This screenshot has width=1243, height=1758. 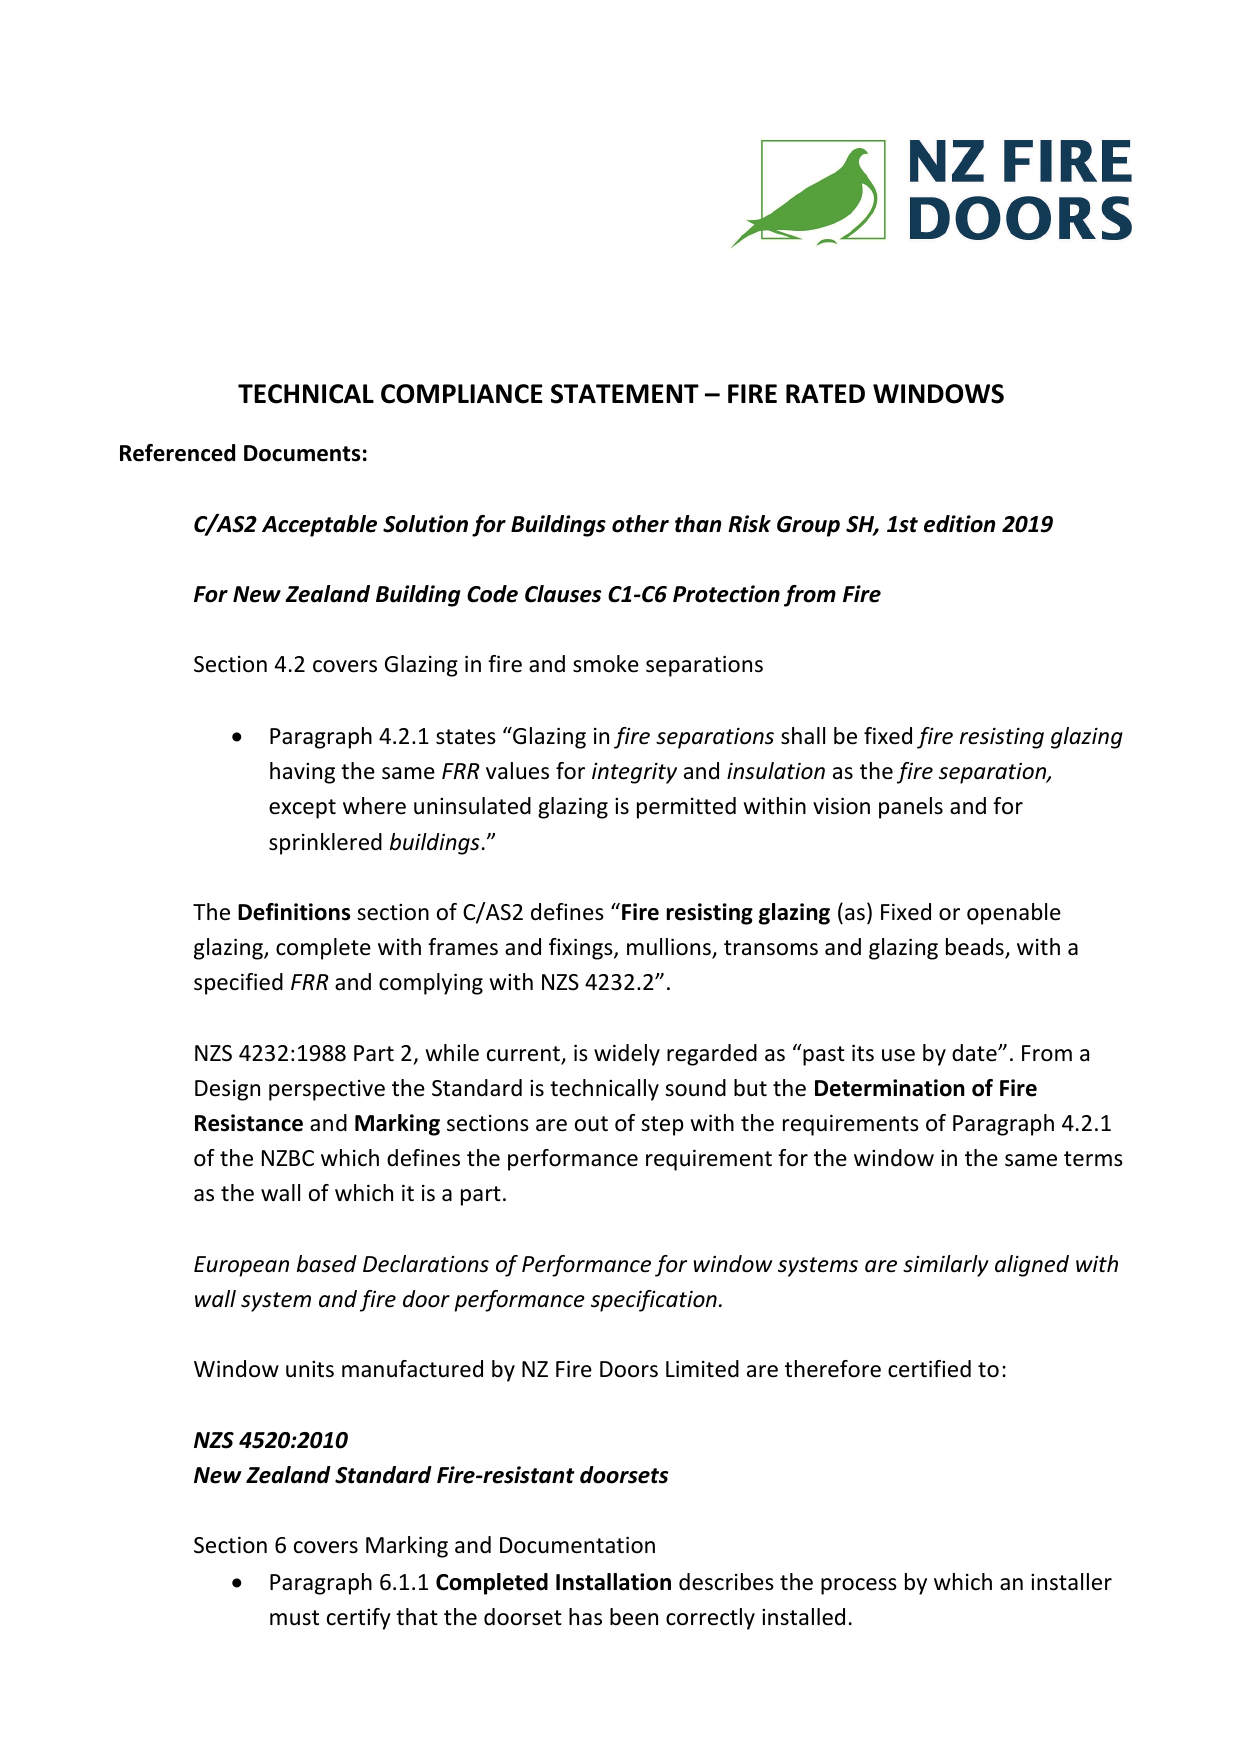 What do you see at coordinates (959, 524) in the screenshot?
I see `edition` at bounding box center [959, 524].
